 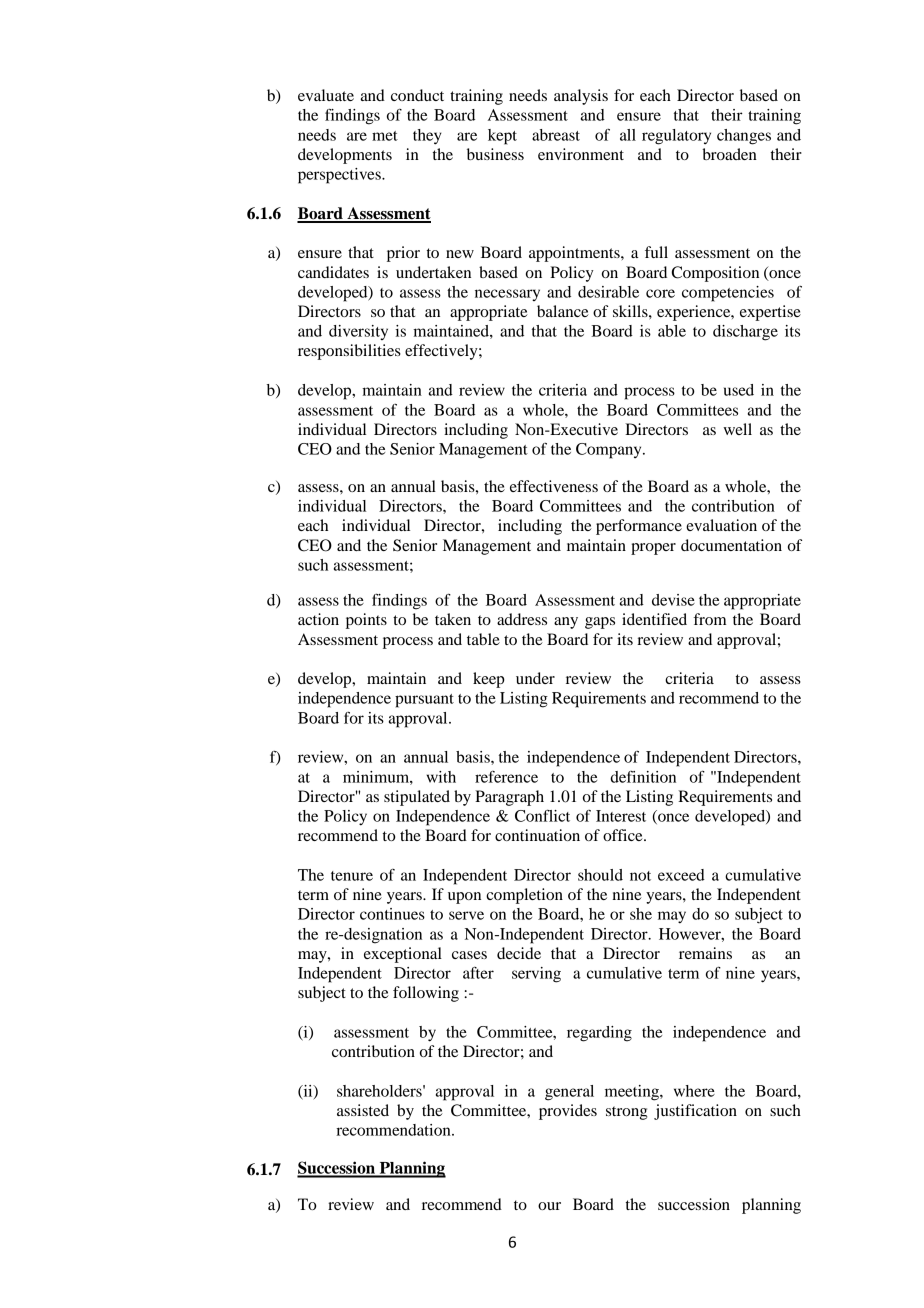 I want to click on justification, so click(x=695, y=1112).
